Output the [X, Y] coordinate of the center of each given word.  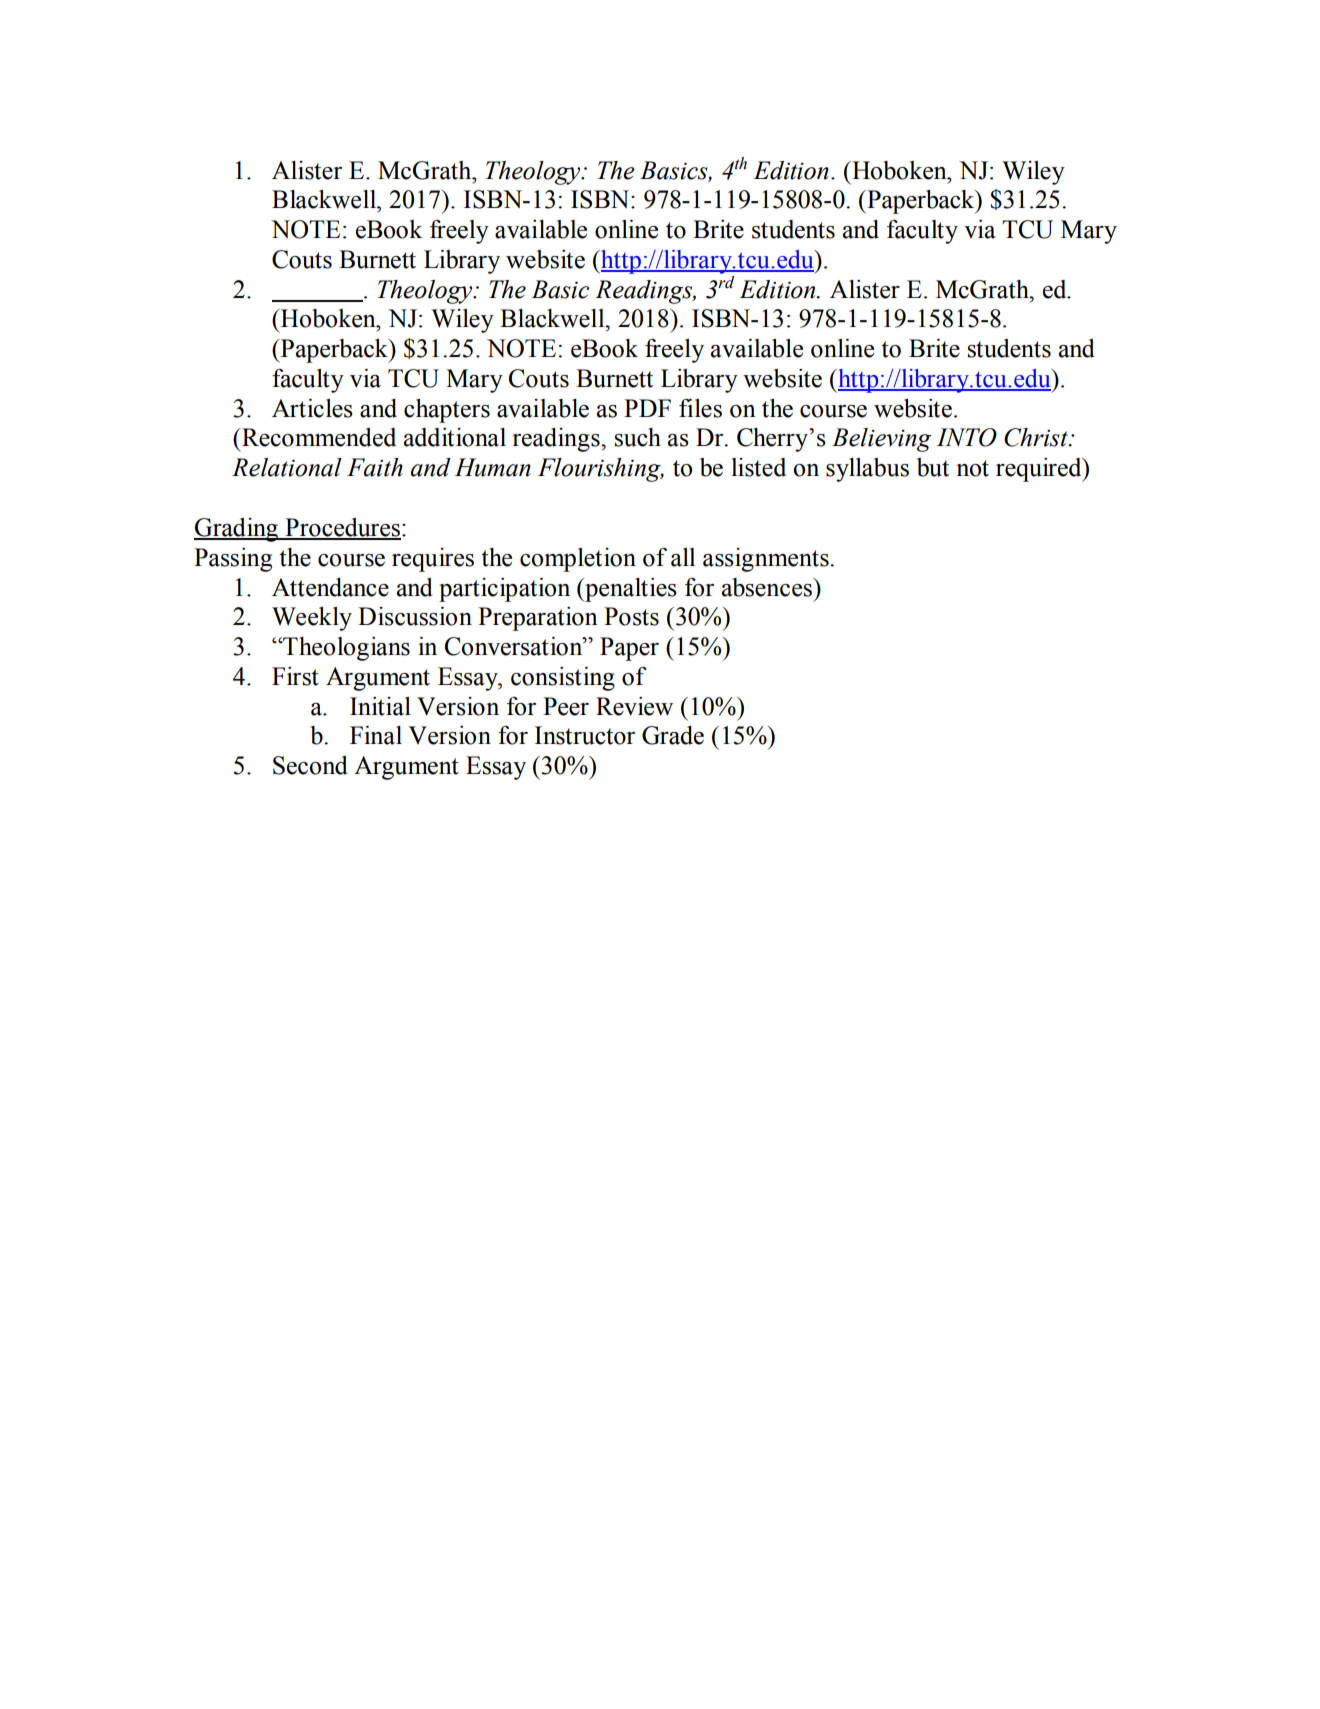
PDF [647, 408]
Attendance [330, 587]
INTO [967, 437]
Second [310, 765]
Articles [312, 408]
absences [768, 587]
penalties [630, 590]
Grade [673, 735]
